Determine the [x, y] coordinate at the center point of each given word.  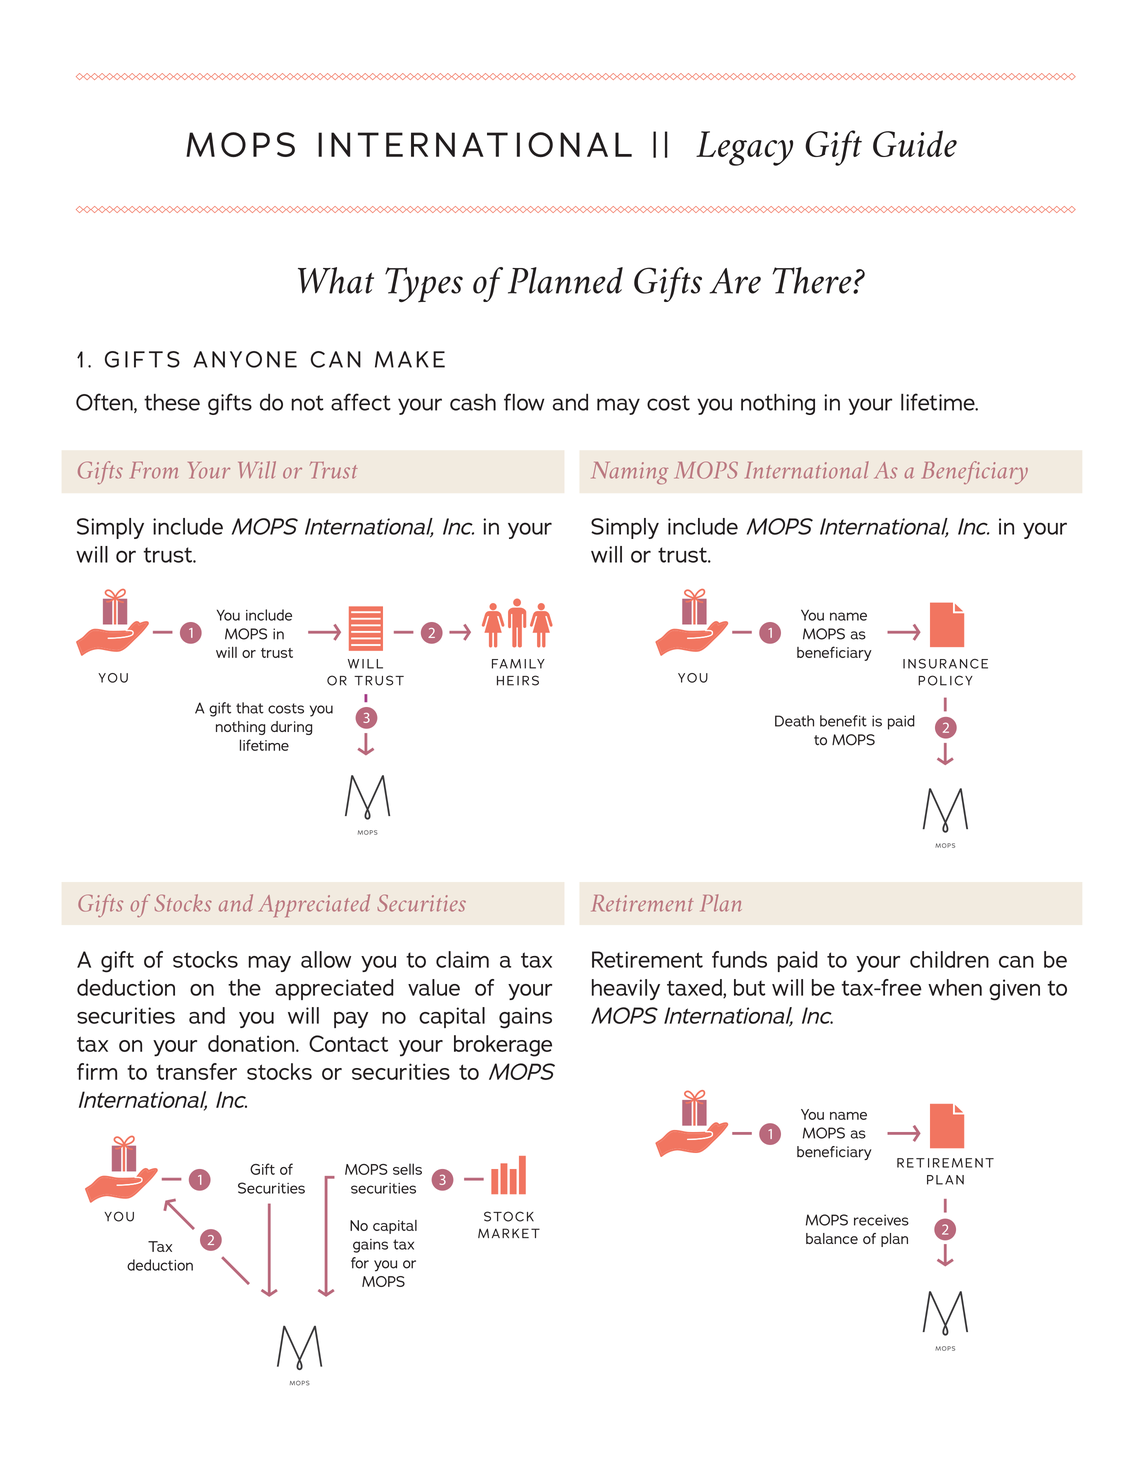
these [172, 402]
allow [326, 959]
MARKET [509, 1233]
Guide [915, 143]
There [813, 280]
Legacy [744, 148]
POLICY [945, 680]
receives [881, 1220]
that [250, 708]
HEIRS [518, 680]
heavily [626, 989]
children [949, 959]
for [360, 1263]
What [336, 280]
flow [524, 402]
